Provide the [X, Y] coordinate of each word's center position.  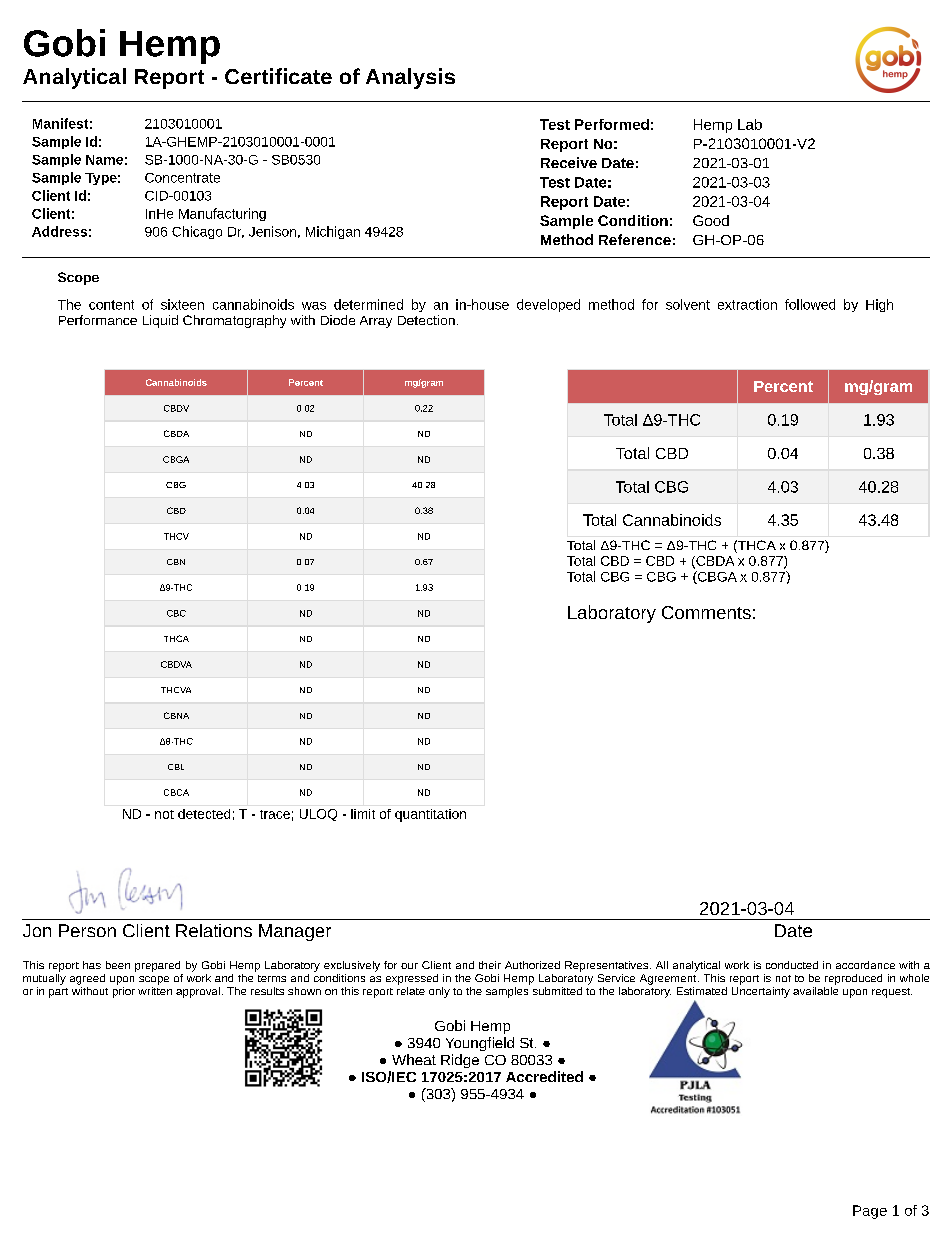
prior [124, 991]
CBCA [176, 792]
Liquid [160, 321]
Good [711, 220]
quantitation [430, 815]
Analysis [410, 78]
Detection [426, 320]
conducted [792, 965]
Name [104, 160]
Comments [706, 612]
